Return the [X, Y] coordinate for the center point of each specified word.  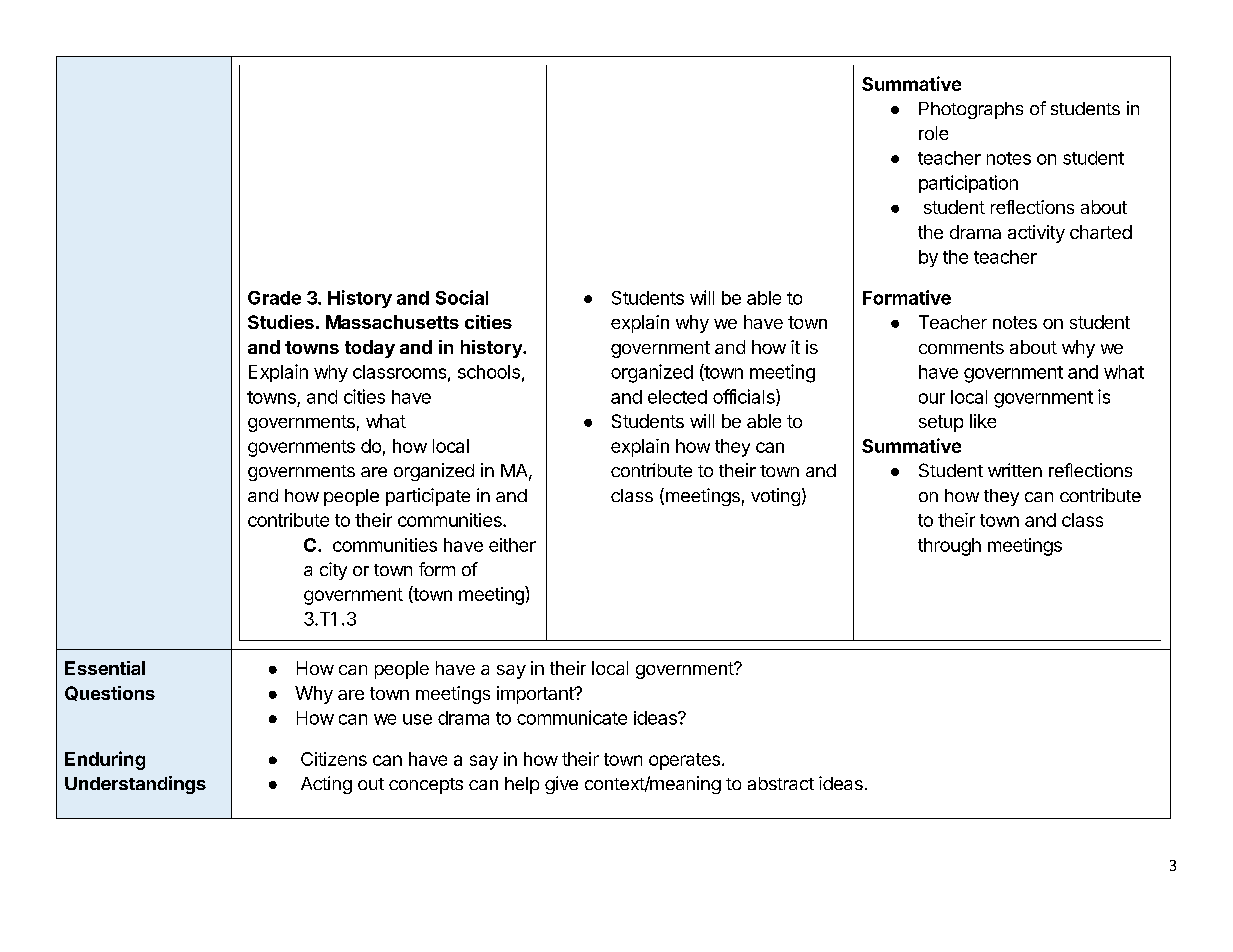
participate [428, 497]
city [333, 571]
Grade [274, 298]
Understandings [135, 785]
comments [961, 347]
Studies [281, 322]
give [561, 785]
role [933, 133]
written [1015, 470]
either [512, 545]
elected [677, 397]
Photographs [971, 110]
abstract [781, 783]
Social [462, 297]
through [949, 547]
